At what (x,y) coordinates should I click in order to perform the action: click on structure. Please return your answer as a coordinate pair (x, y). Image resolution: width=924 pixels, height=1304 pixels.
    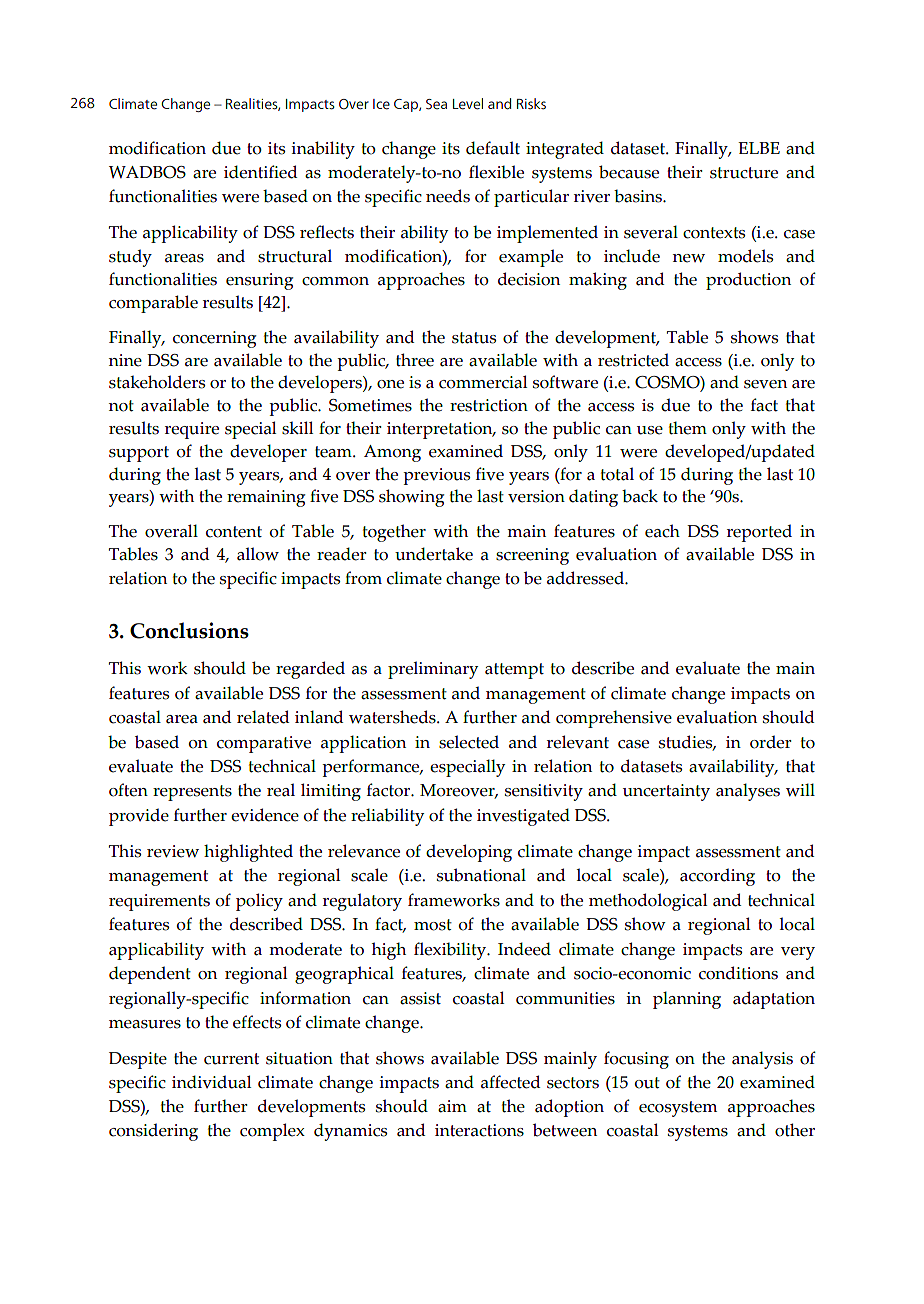
    Looking at the image, I should click on (744, 173).
